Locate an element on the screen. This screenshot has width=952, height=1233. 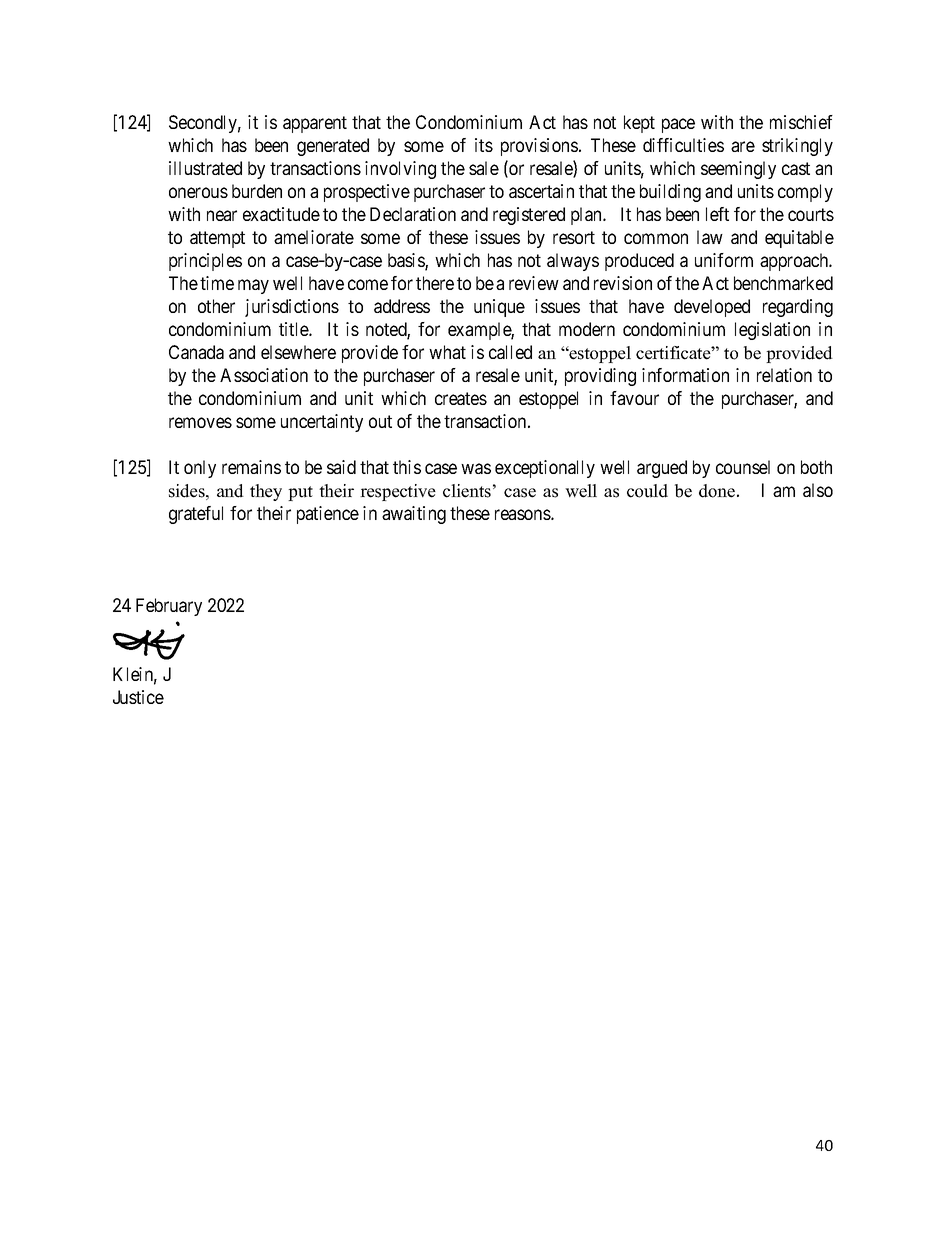
there is located at coordinates (435, 283).
